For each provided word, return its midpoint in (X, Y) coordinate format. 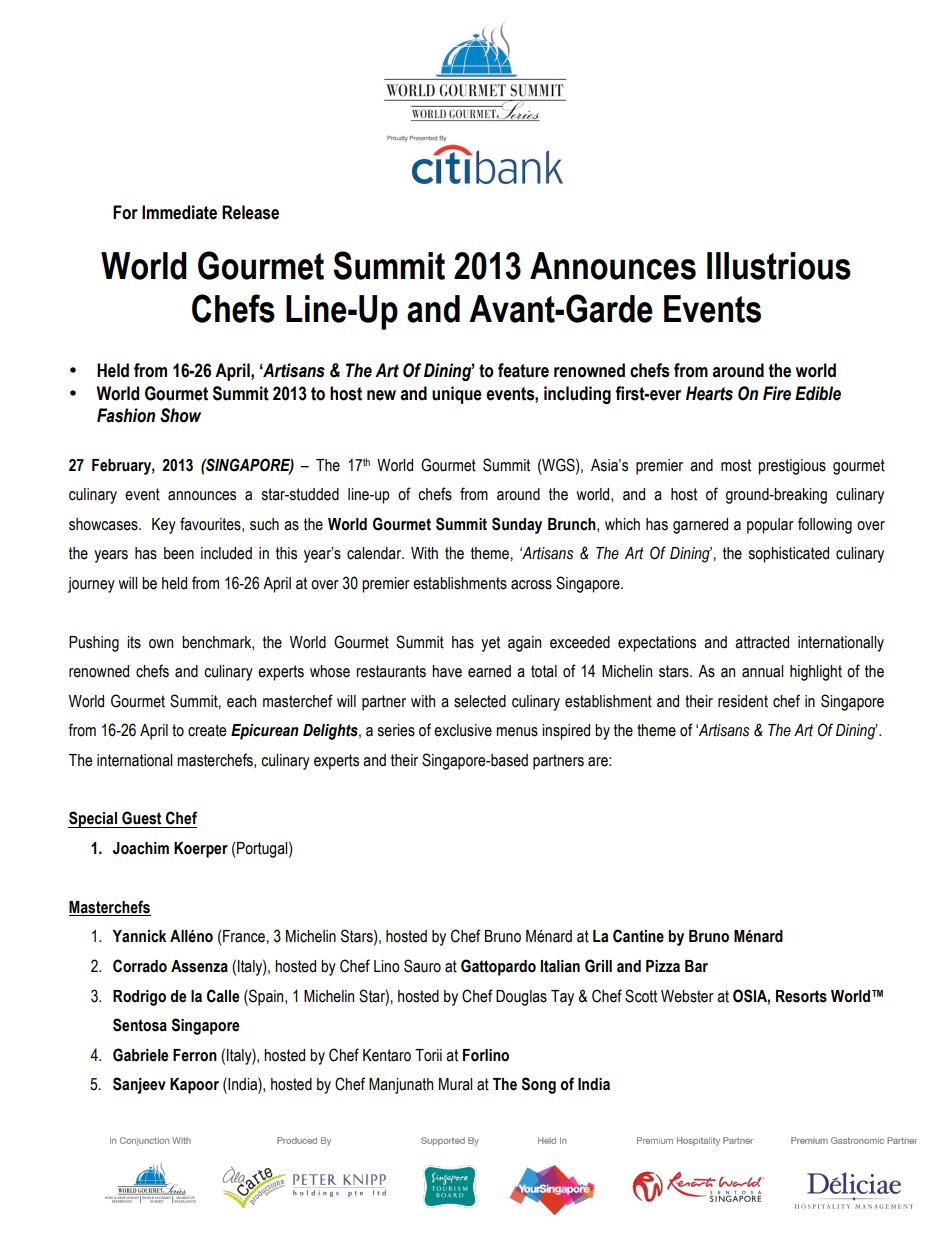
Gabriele (141, 1055)
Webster (687, 996)
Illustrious (779, 266)
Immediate (179, 212)
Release (250, 212)
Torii (428, 1055)
